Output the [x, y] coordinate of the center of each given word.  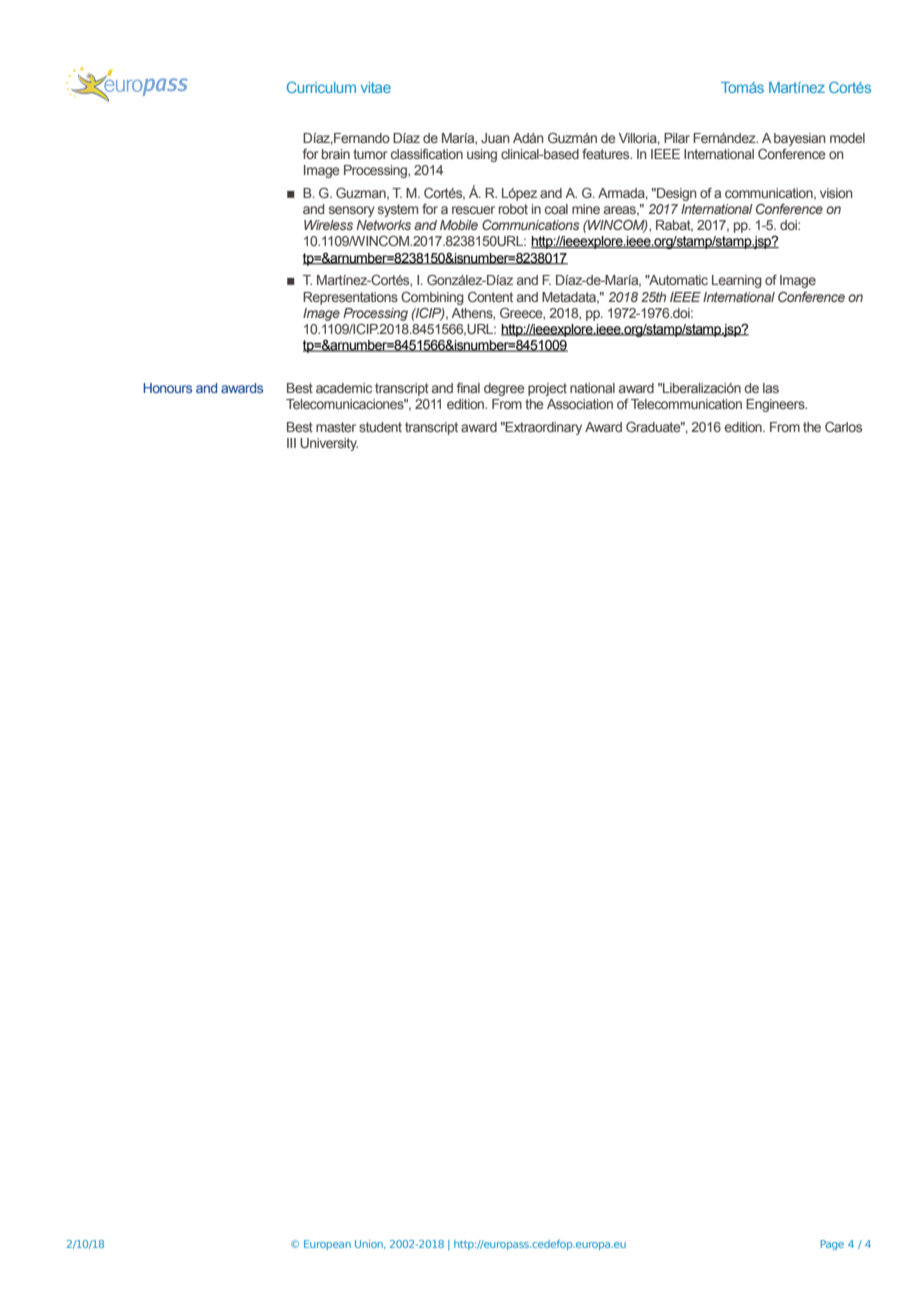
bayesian [800, 139]
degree [504, 389]
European [327, 1245]
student [380, 427]
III [291, 443]
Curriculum [321, 87]
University [329, 444]
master [336, 427]
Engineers [776, 405]
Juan [495, 138]
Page [832, 1245]
